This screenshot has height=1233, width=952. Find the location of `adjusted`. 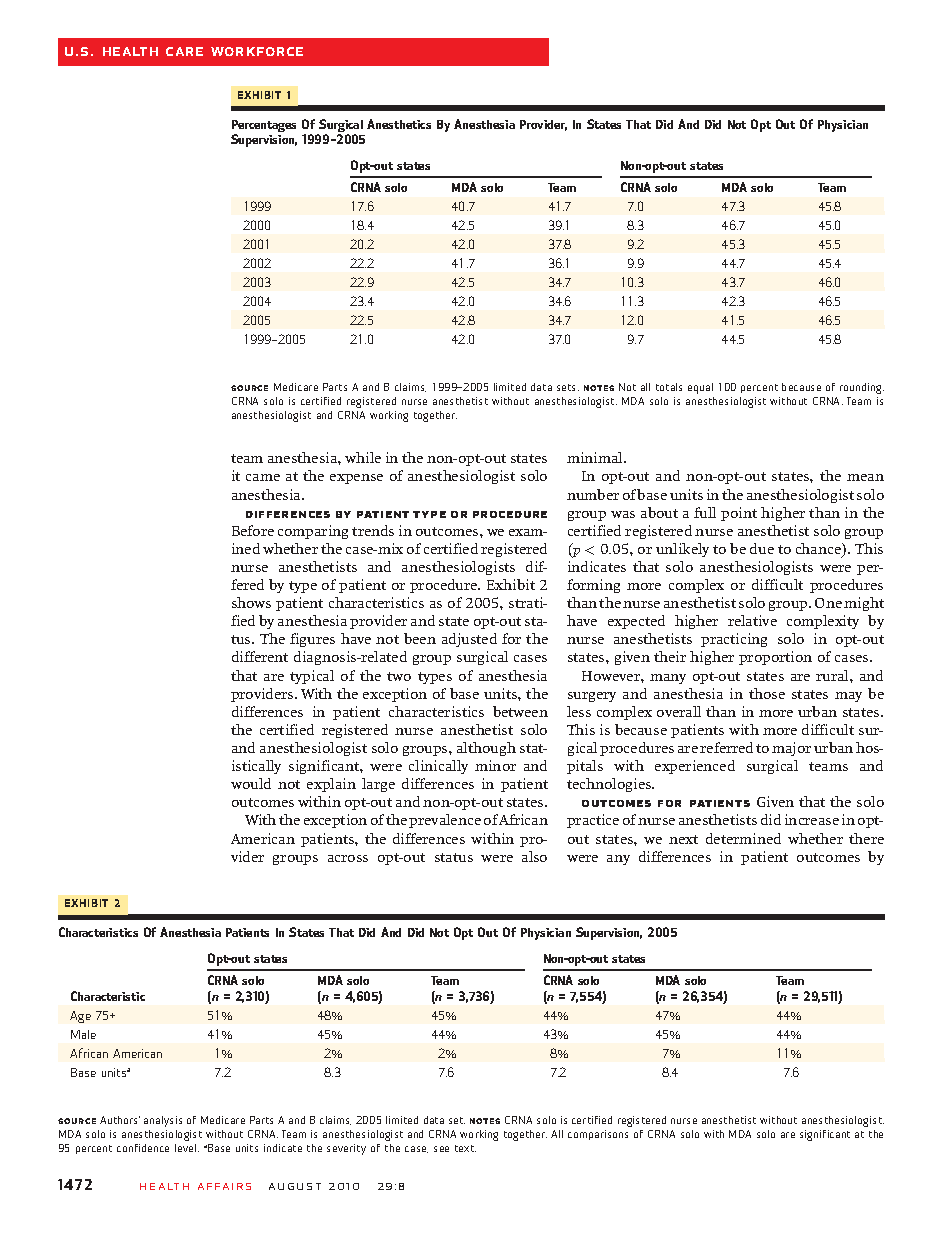

adjusted is located at coordinates (469, 640).
